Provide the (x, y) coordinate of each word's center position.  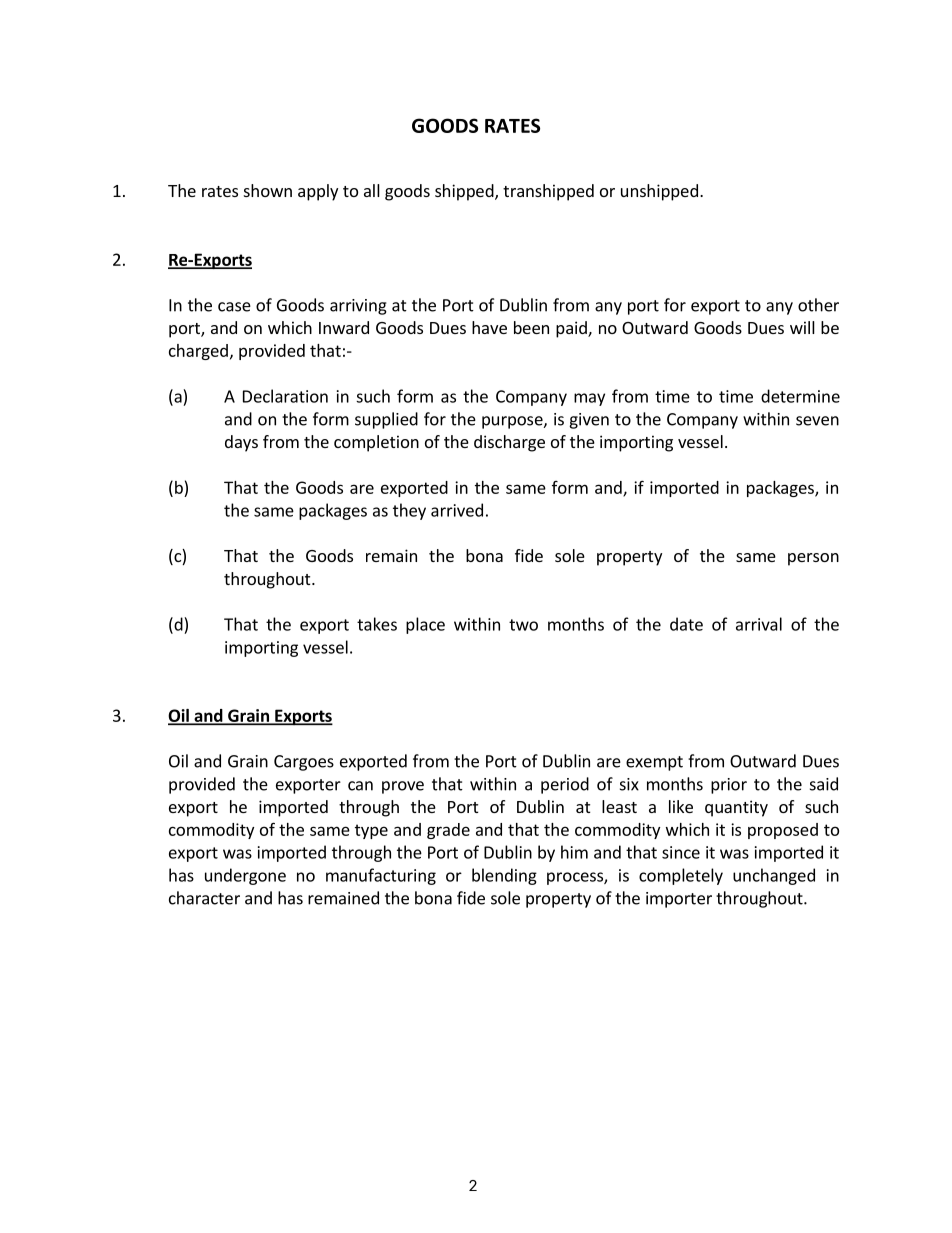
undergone (245, 876)
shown (268, 190)
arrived (457, 510)
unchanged (774, 876)
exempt (654, 763)
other (818, 305)
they (409, 511)
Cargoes (304, 763)
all (372, 190)
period (565, 785)
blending (504, 876)
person (813, 559)
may (589, 399)
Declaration (285, 396)
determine (800, 396)
